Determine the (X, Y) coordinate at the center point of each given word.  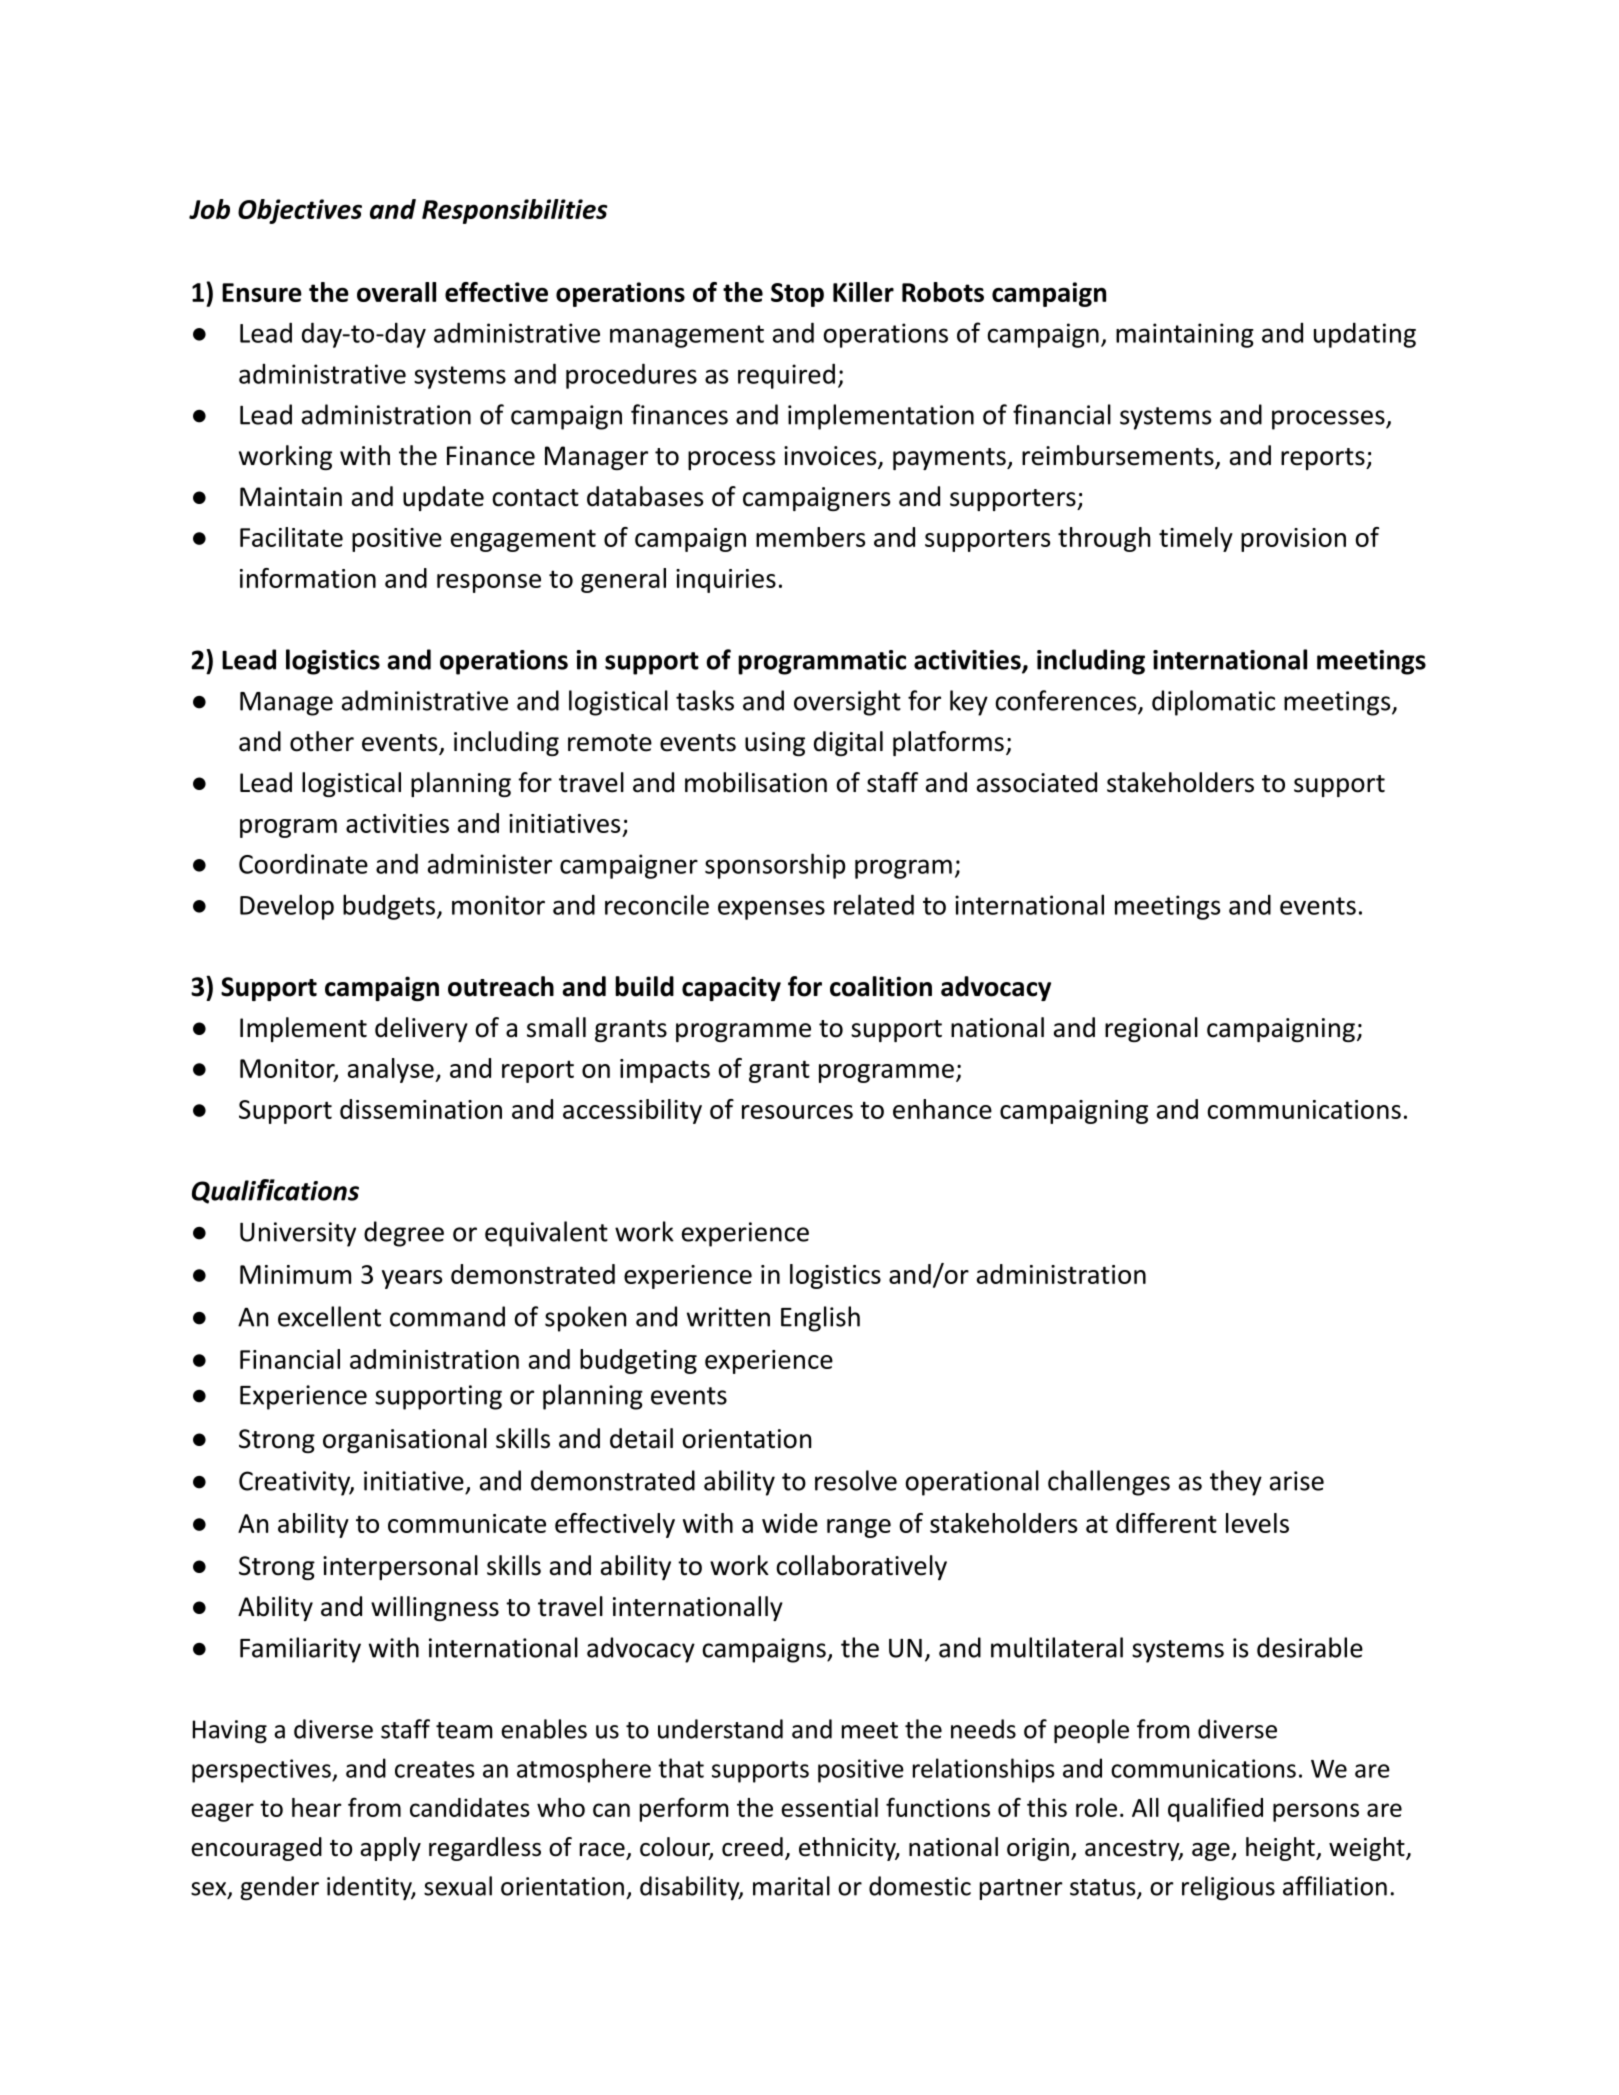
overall (396, 292)
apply (390, 1849)
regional (1151, 1029)
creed (752, 1847)
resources (797, 1112)
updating (1365, 335)
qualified (1215, 1809)
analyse (392, 1070)
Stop (797, 295)
